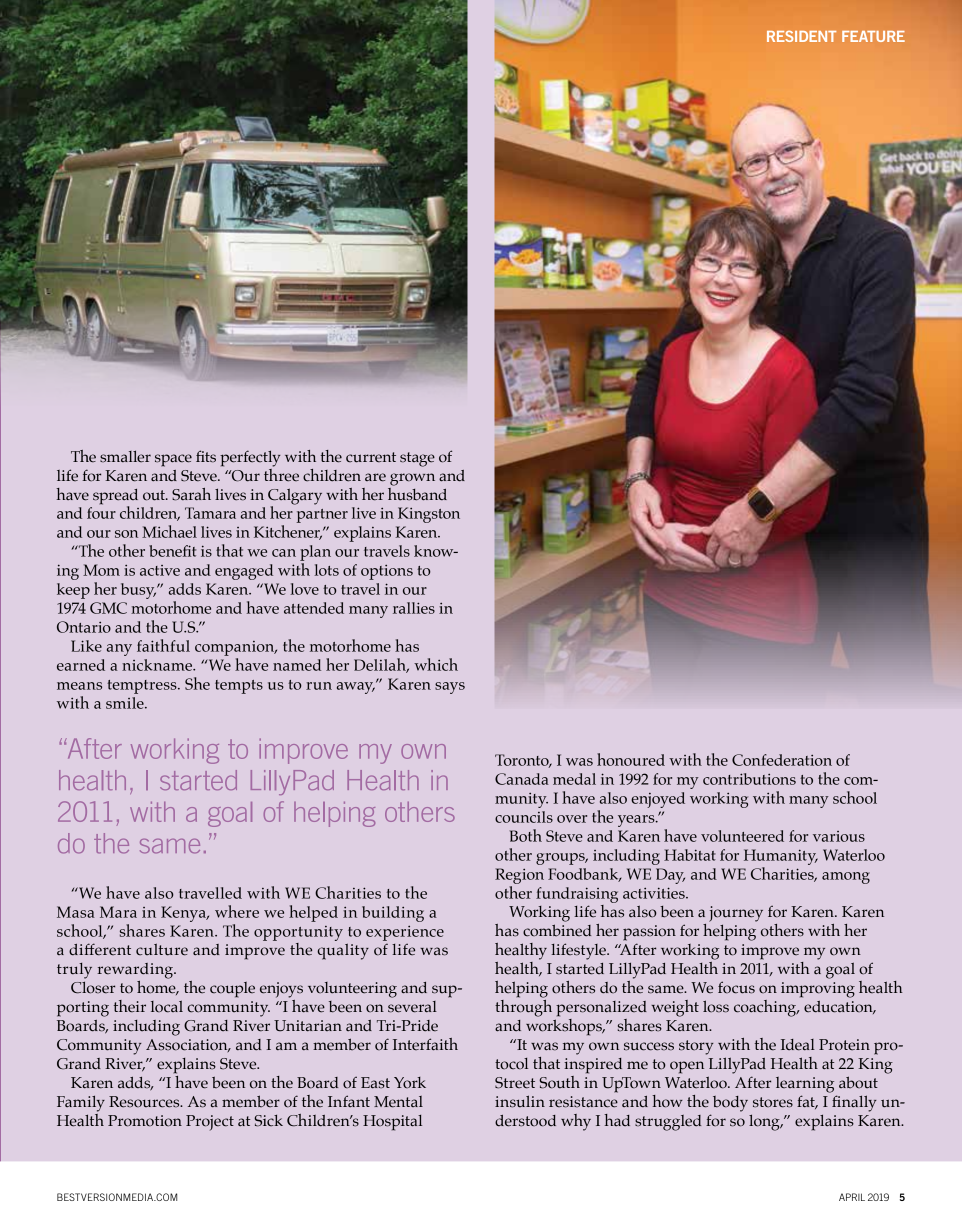 This screenshot has height=1232, width=962. I want to click on insulin, so click(520, 1101).
